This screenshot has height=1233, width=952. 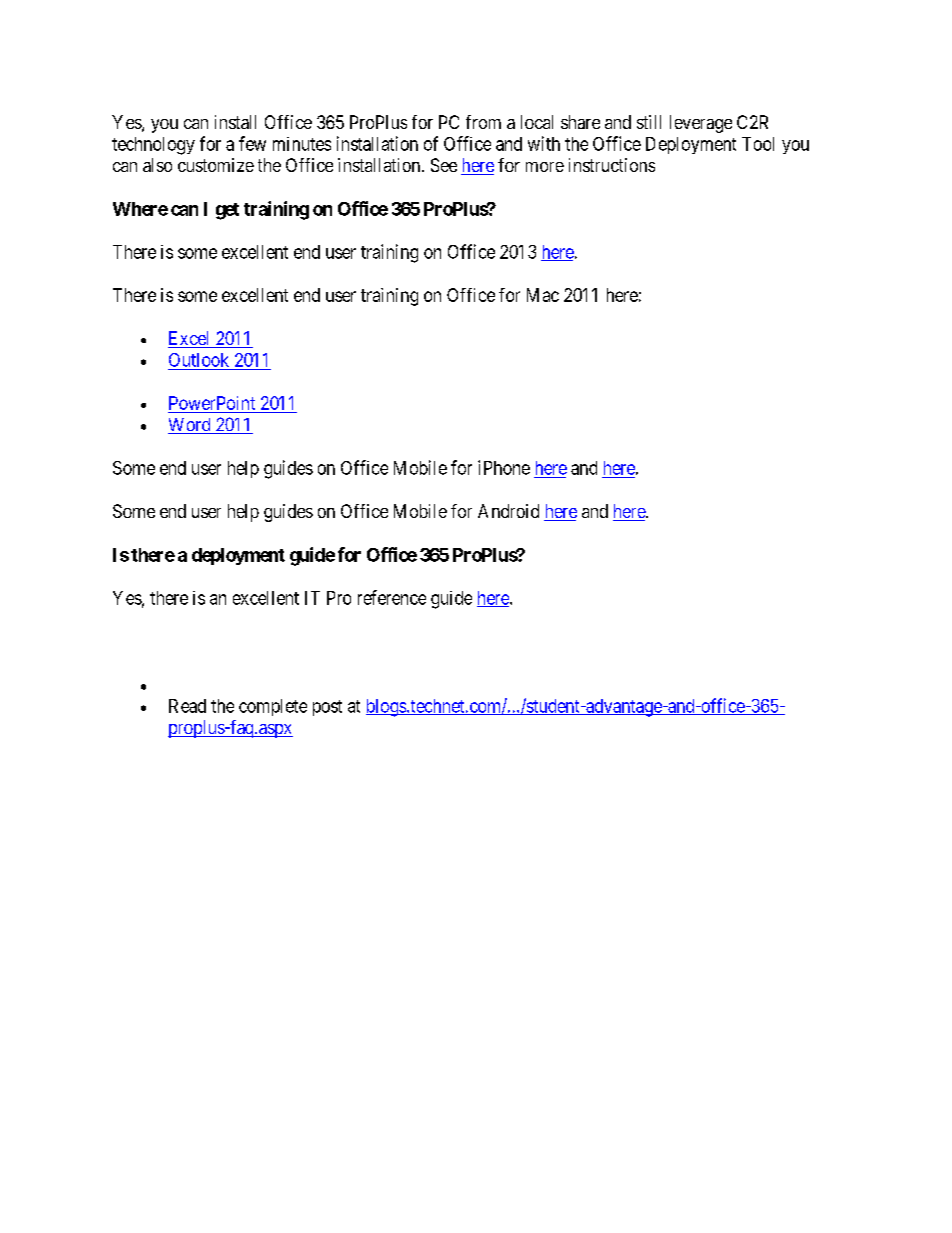 I want to click on Outlook, so click(x=199, y=360).
